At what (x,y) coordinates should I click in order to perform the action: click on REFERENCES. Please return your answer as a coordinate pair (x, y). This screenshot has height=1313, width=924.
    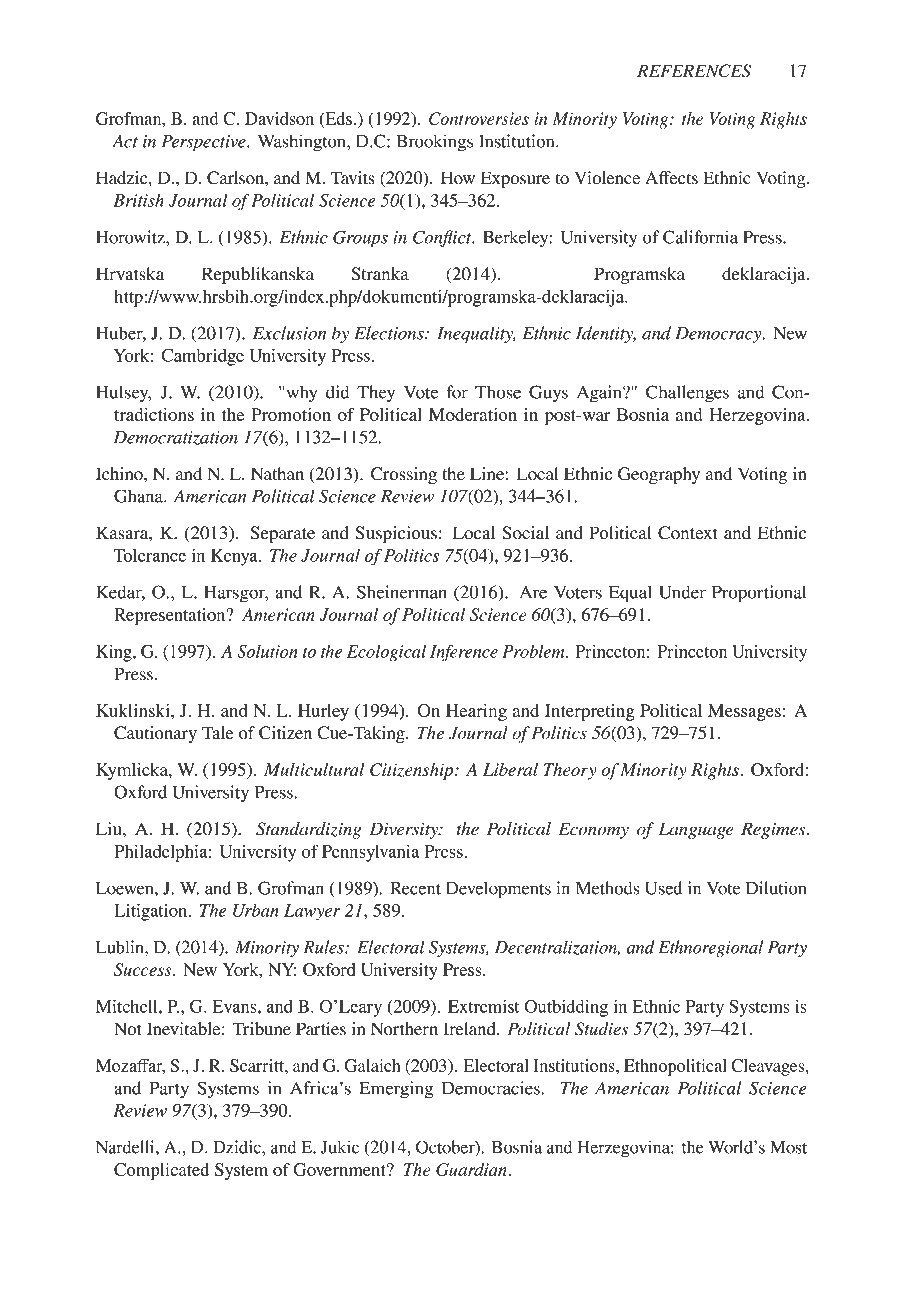
    Looking at the image, I should click on (694, 71).
